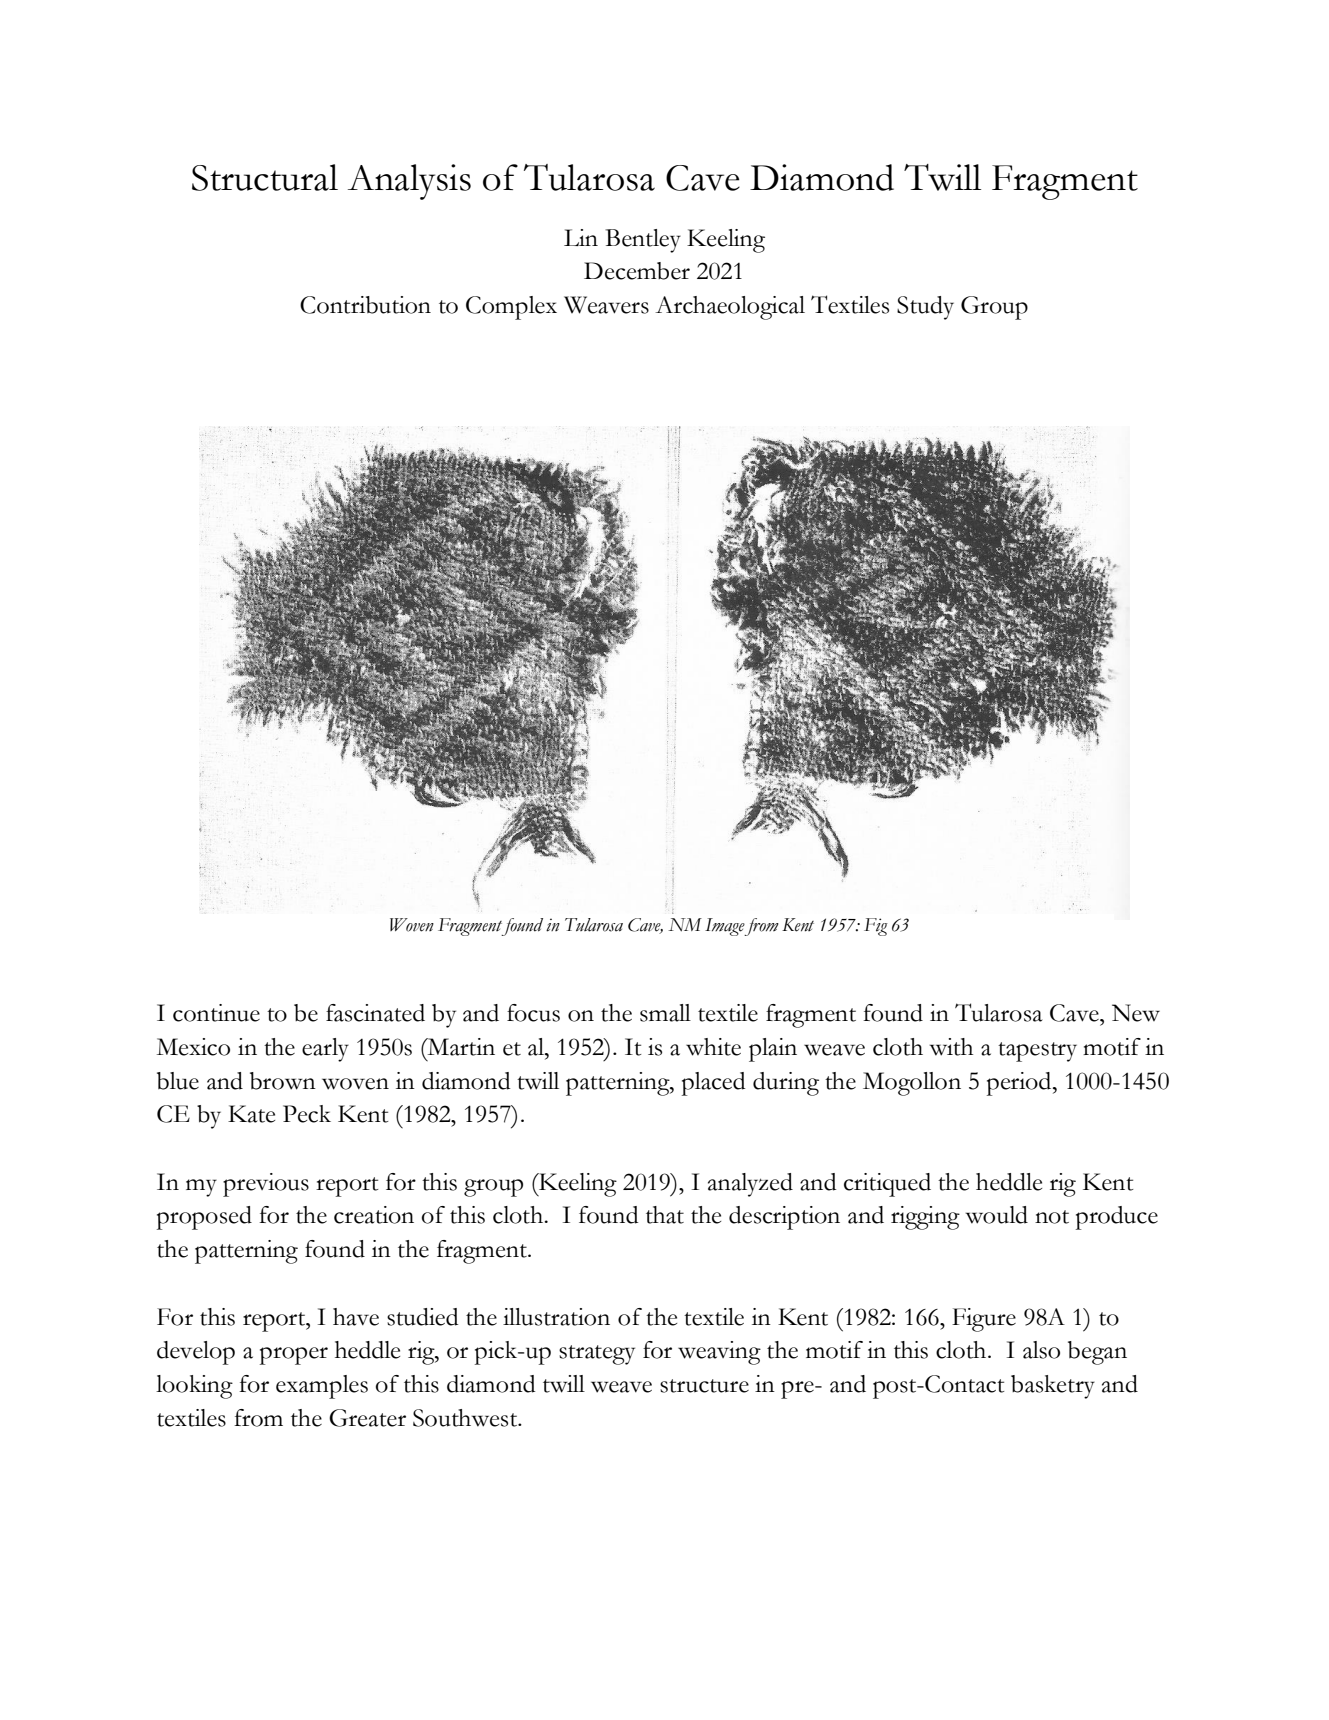 The width and height of the page is (1329, 1720). I want to click on Bentley, so click(643, 241).
